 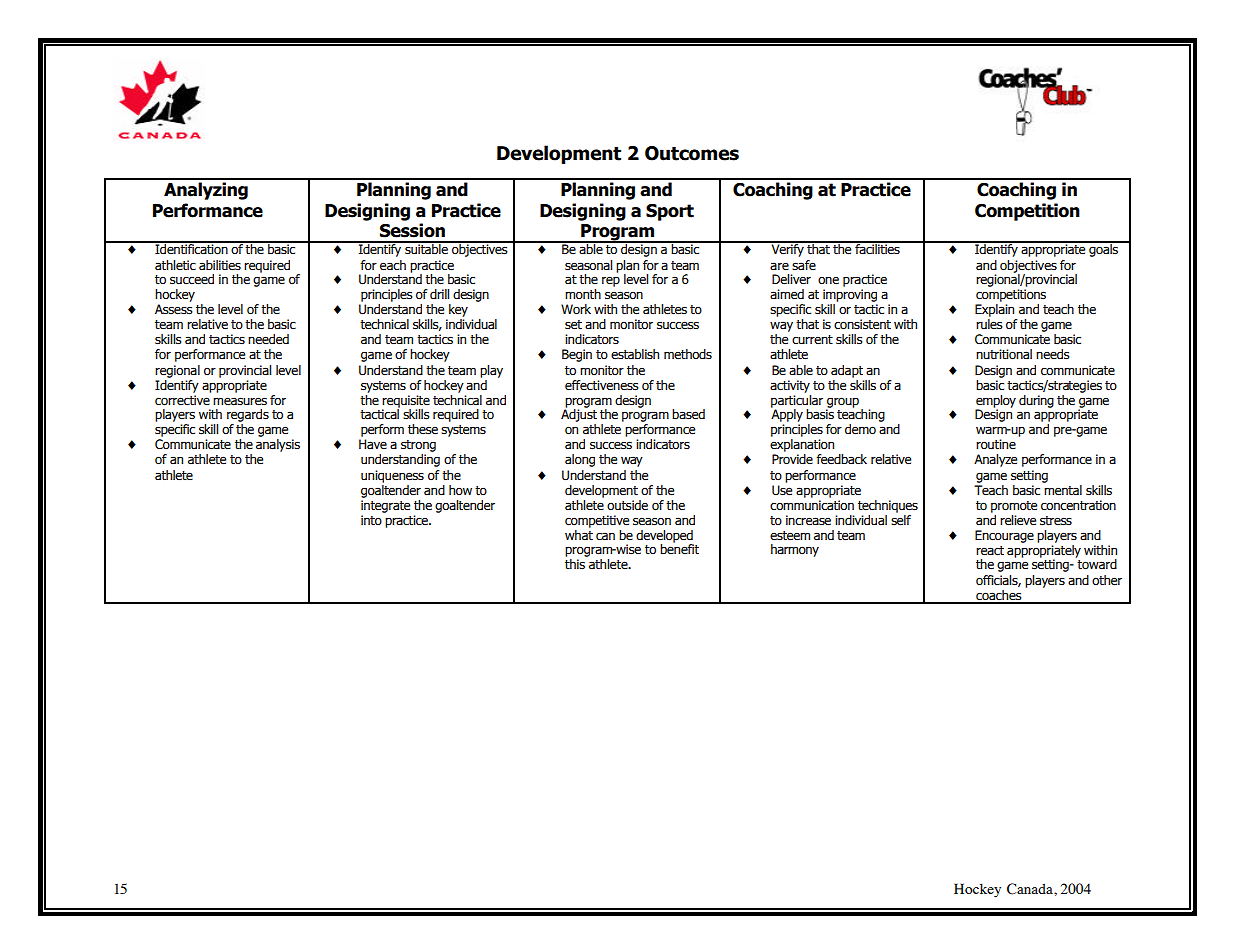 I want to click on Canada, so click(x=1031, y=889).
